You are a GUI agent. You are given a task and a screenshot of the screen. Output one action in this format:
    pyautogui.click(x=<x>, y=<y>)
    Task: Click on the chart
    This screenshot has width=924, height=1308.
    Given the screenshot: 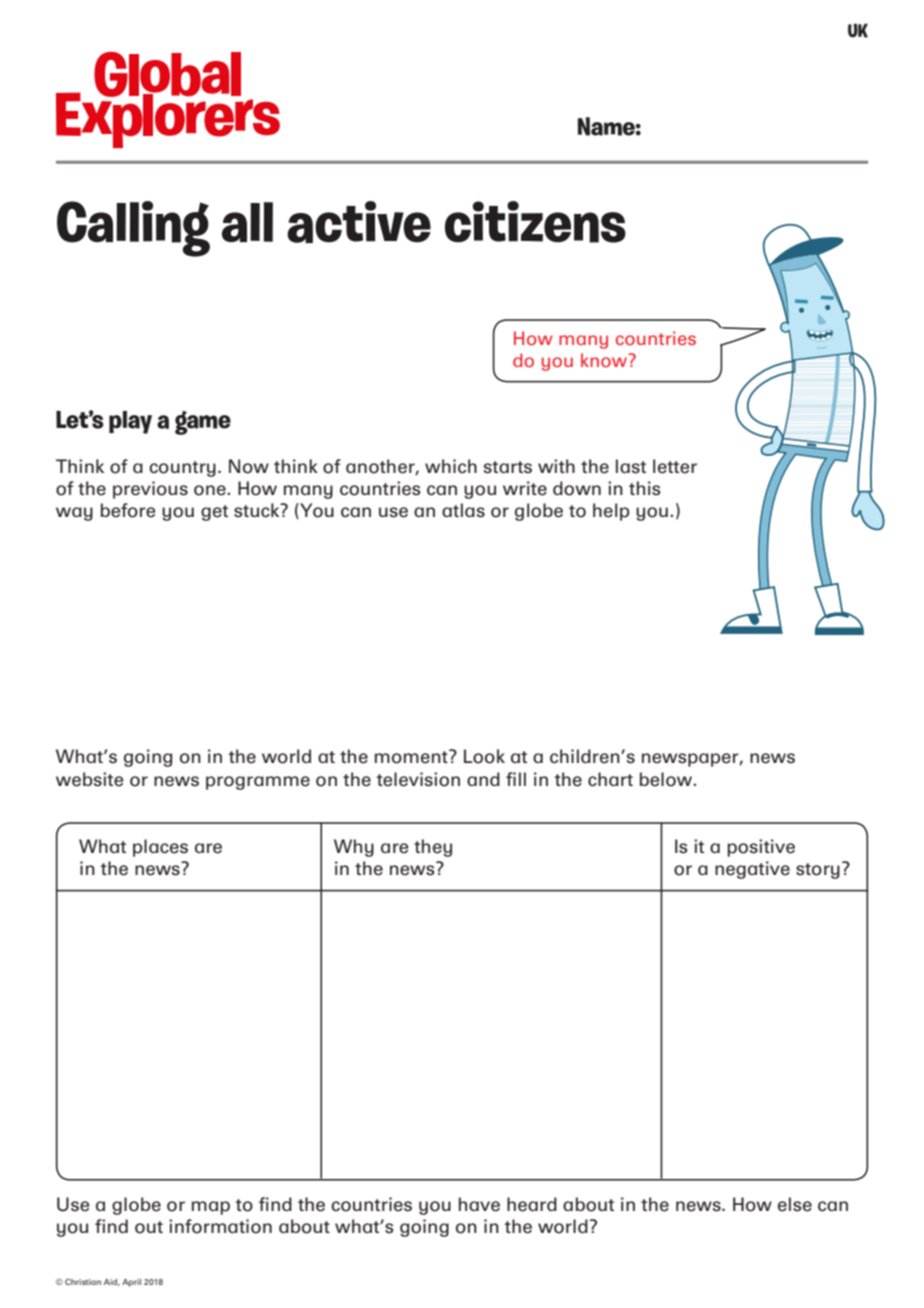 What is the action you would take?
    pyautogui.click(x=610, y=779)
